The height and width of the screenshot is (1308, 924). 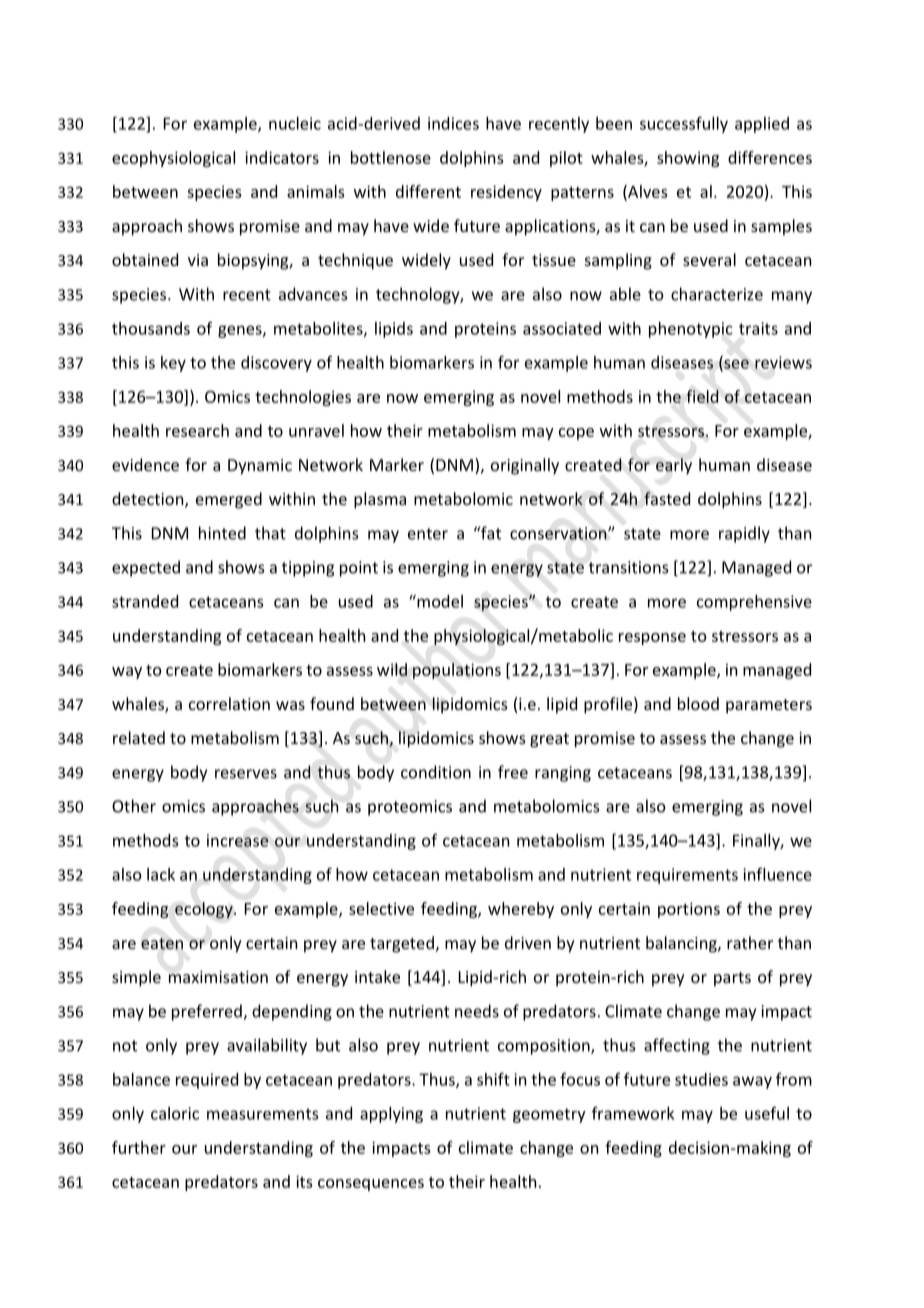 I want to click on correlation, so click(x=229, y=703).
